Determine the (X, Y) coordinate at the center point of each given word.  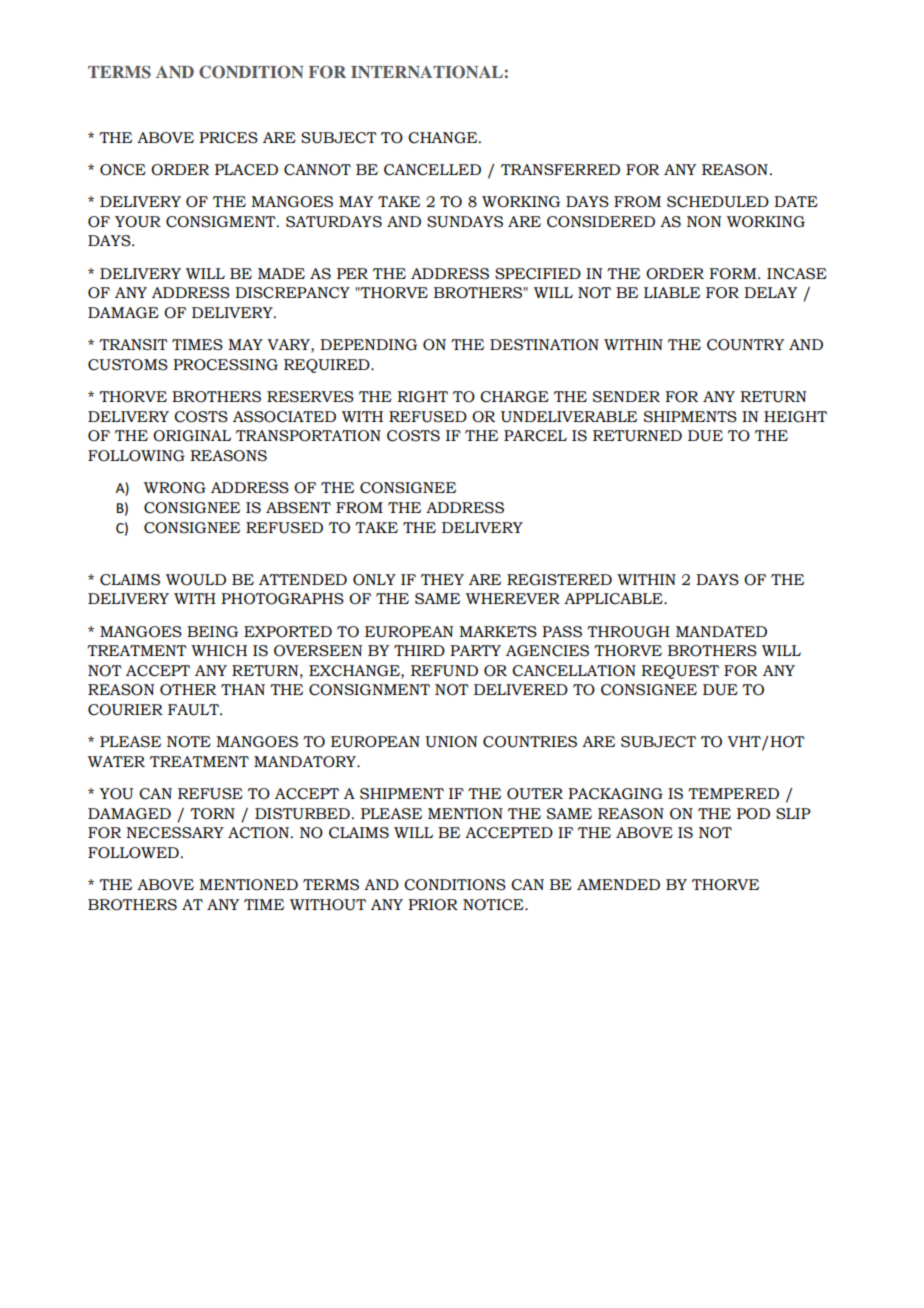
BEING (212, 632)
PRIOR (433, 905)
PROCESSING (225, 365)
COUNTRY (745, 345)
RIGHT (422, 397)
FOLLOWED (133, 853)
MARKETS (498, 632)
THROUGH (628, 632)
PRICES (228, 138)
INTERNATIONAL (427, 72)
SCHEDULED (718, 202)
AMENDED (618, 884)
